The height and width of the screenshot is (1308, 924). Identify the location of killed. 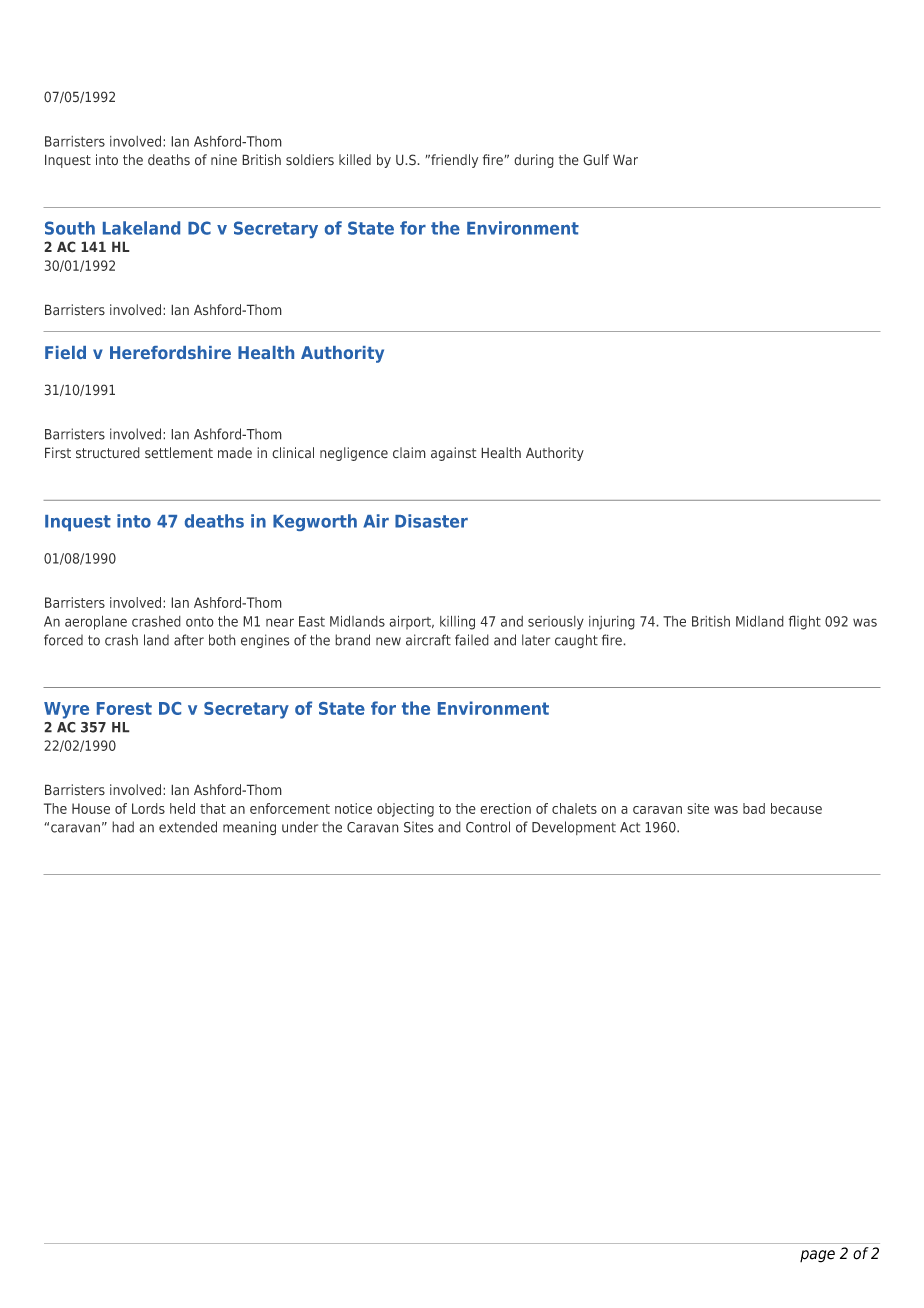
(355, 160).
